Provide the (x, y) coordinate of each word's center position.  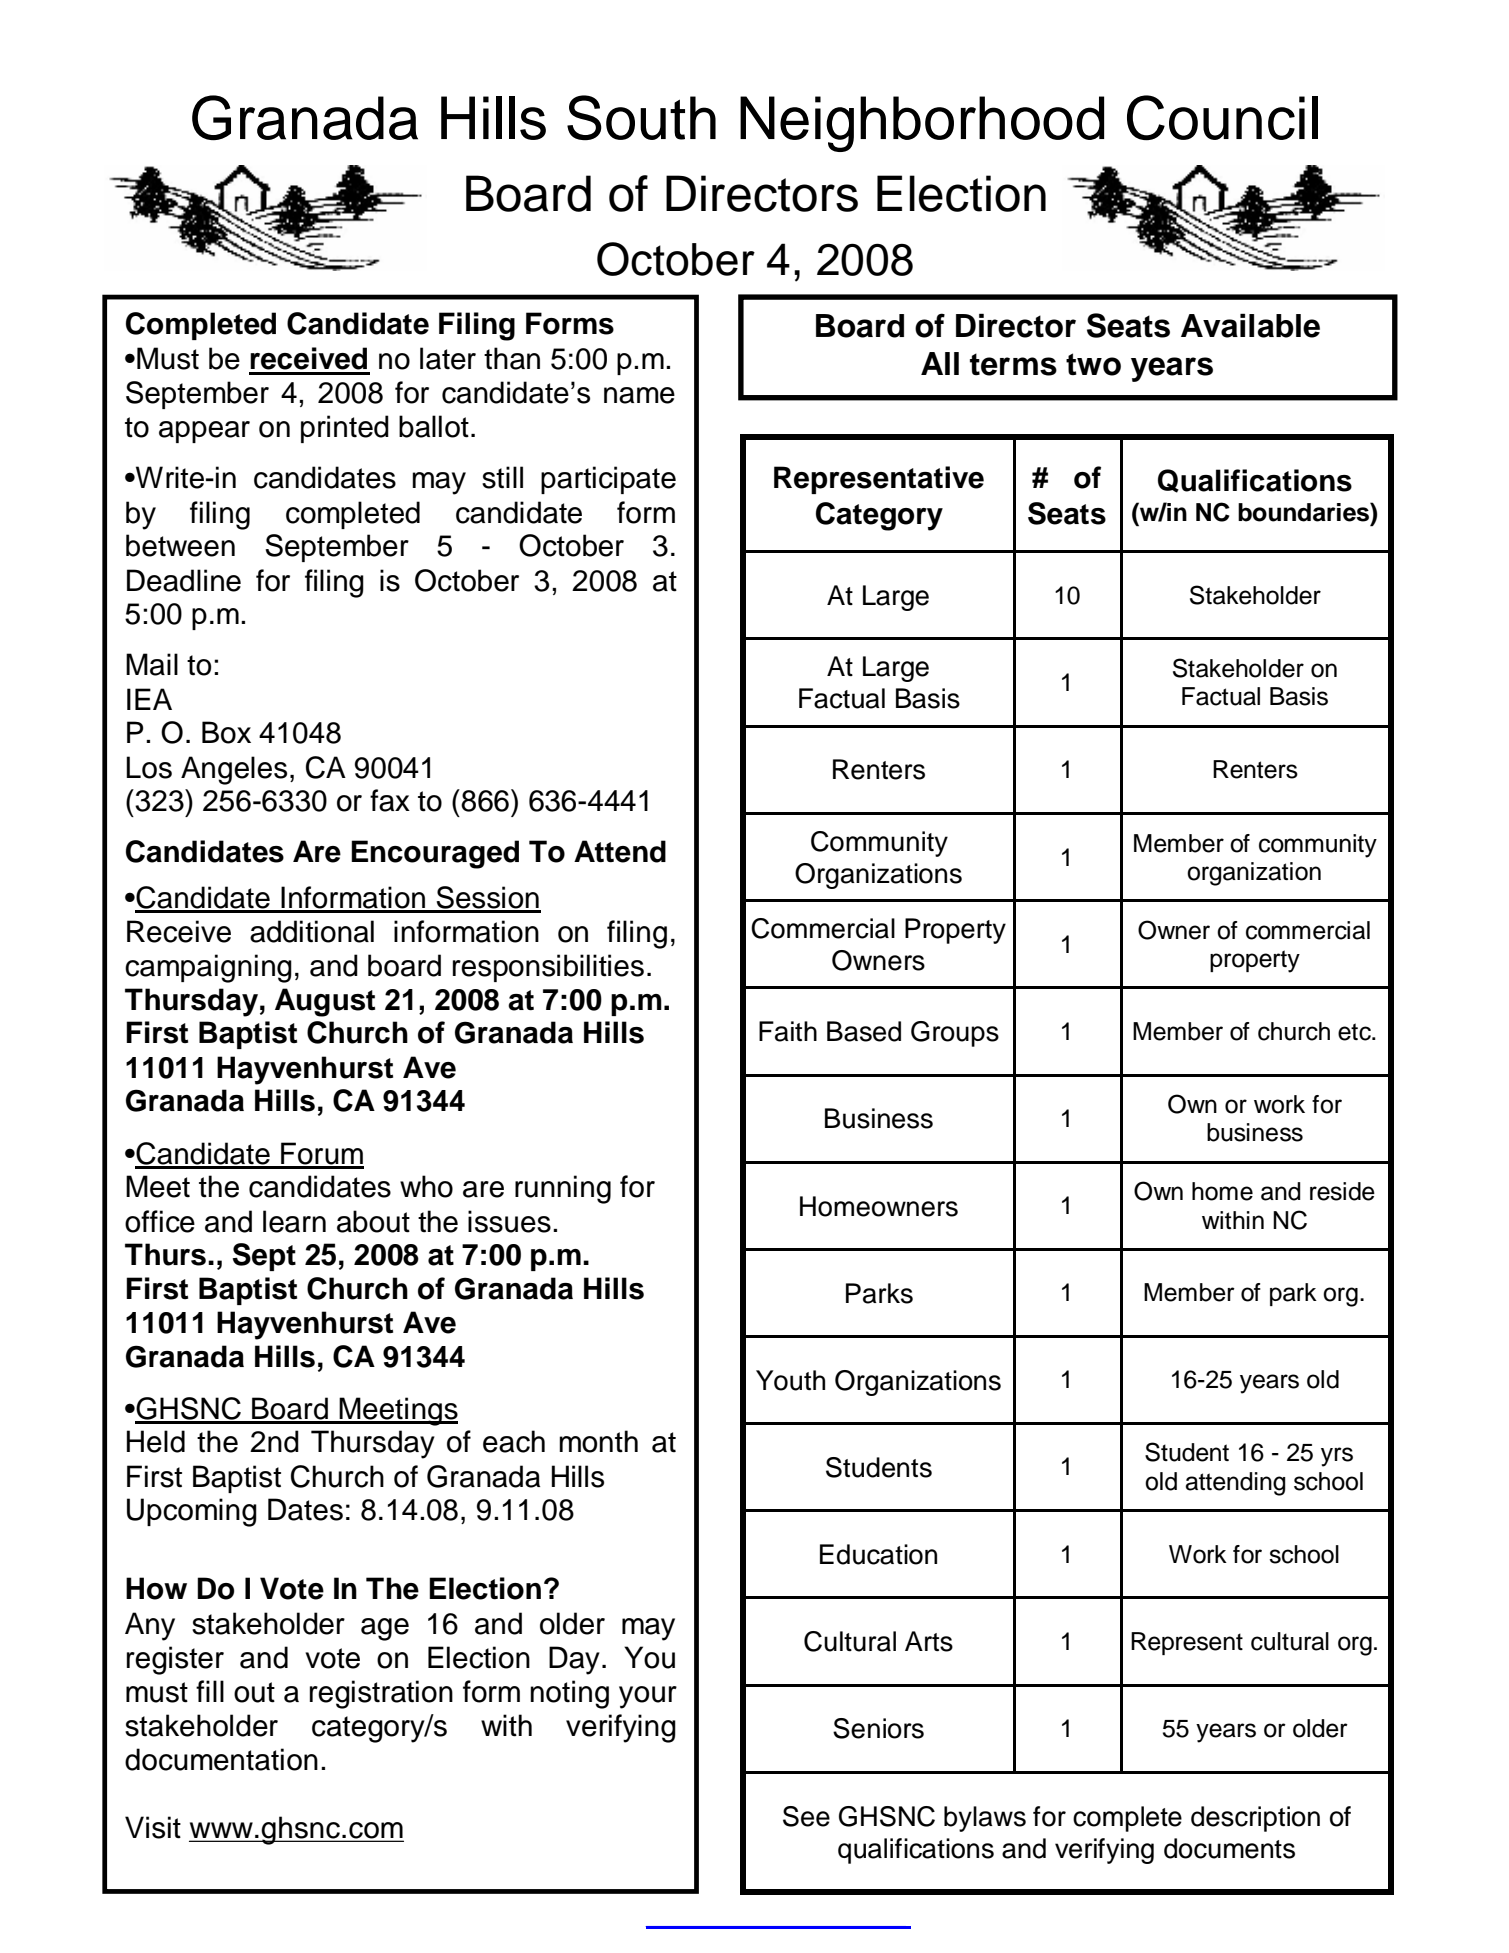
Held (156, 1441)
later (448, 358)
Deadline (184, 580)
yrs (1337, 1457)
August (325, 1002)
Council (1222, 118)
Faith (788, 1031)
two (1093, 364)
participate (608, 480)
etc (1355, 1032)
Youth (790, 1380)
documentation (221, 1759)
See (806, 1816)
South (641, 118)
